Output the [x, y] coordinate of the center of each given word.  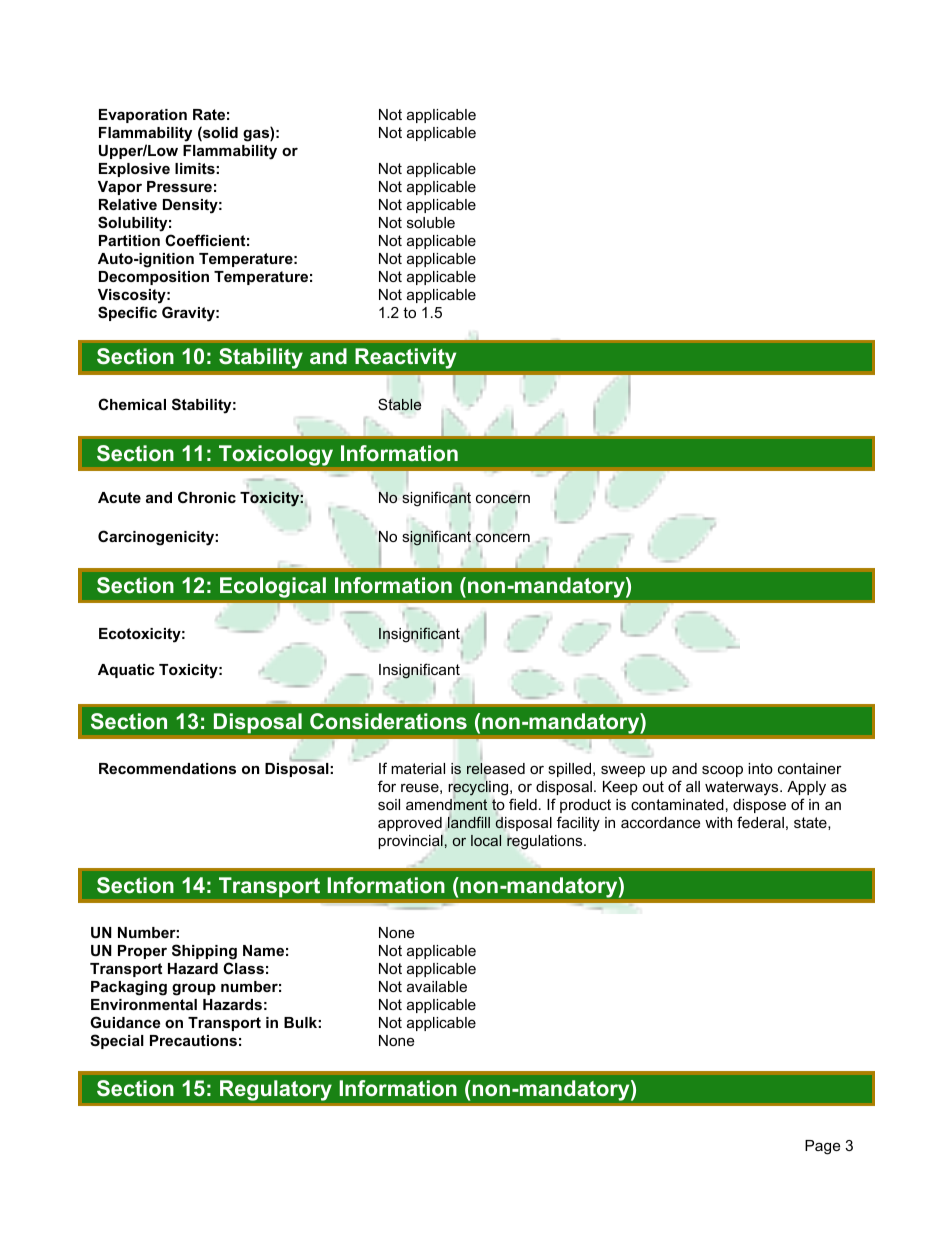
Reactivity [405, 358]
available [437, 986]
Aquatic [126, 671]
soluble [431, 222]
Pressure [179, 186]
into [760, 768]
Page [822, 1147]
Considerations [388, 721]
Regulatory [276, 1090]
